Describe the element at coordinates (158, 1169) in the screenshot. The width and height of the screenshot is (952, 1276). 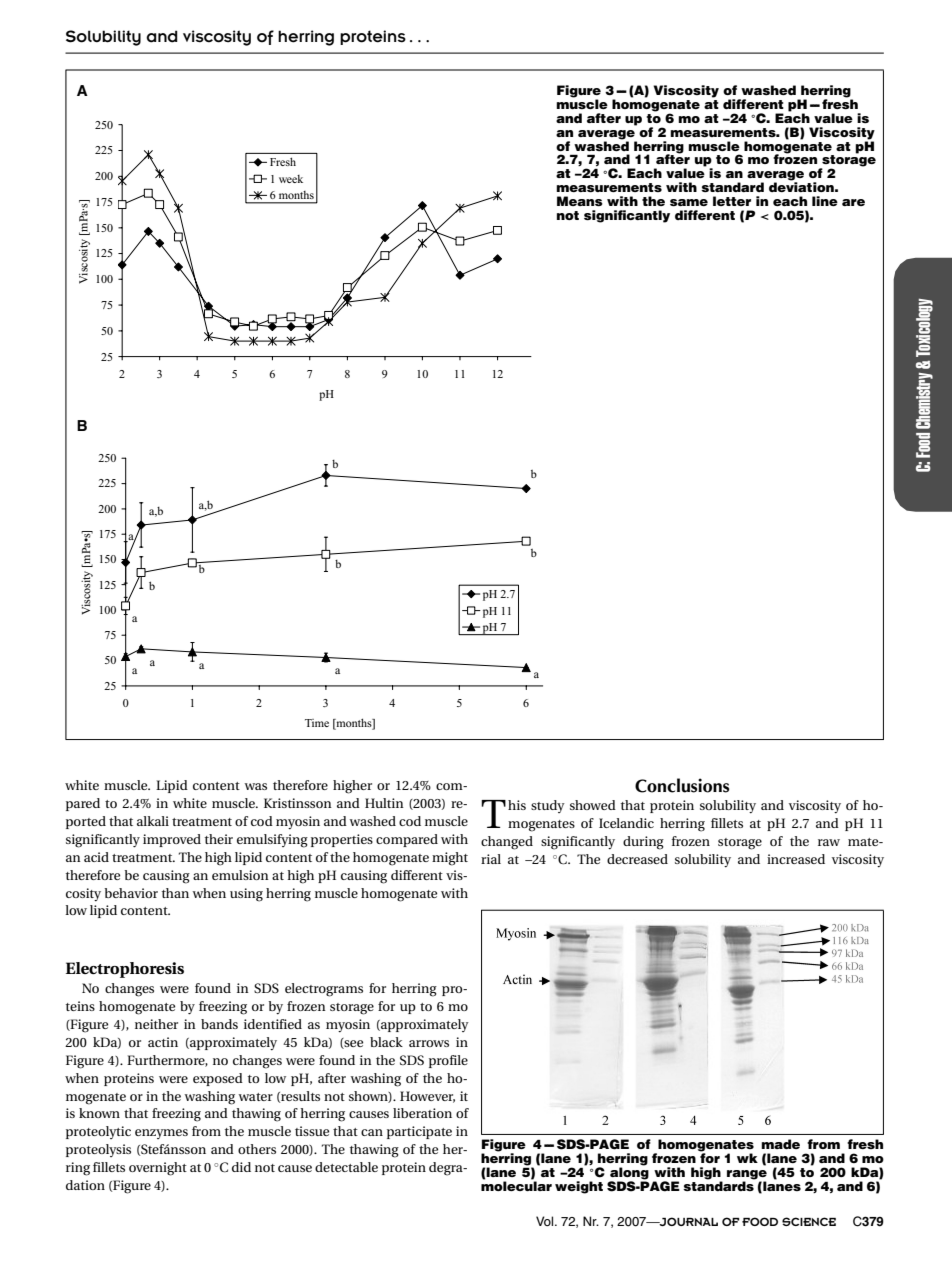
I see `overnight` at that location.
